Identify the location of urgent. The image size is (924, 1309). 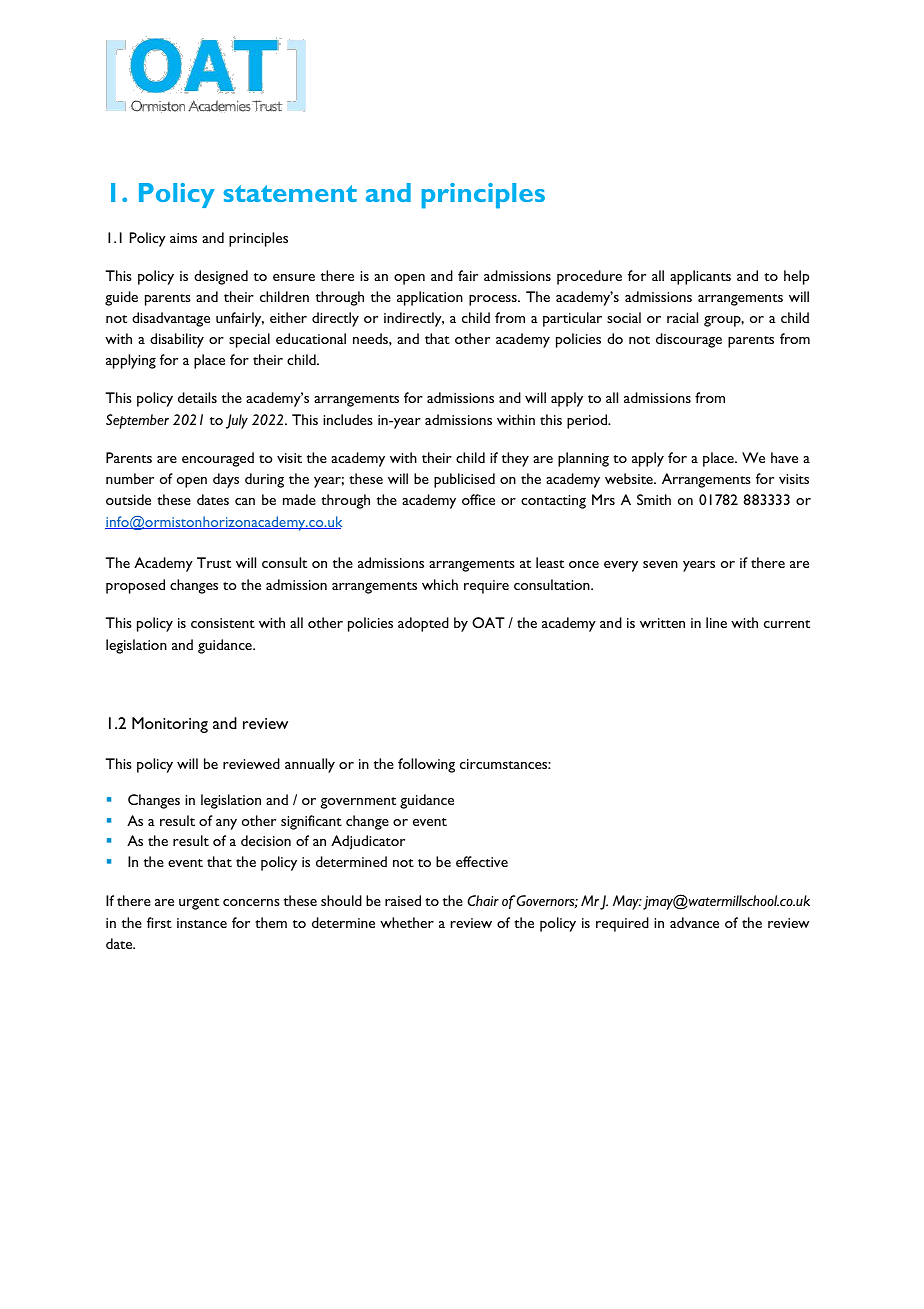
(199, 904).
